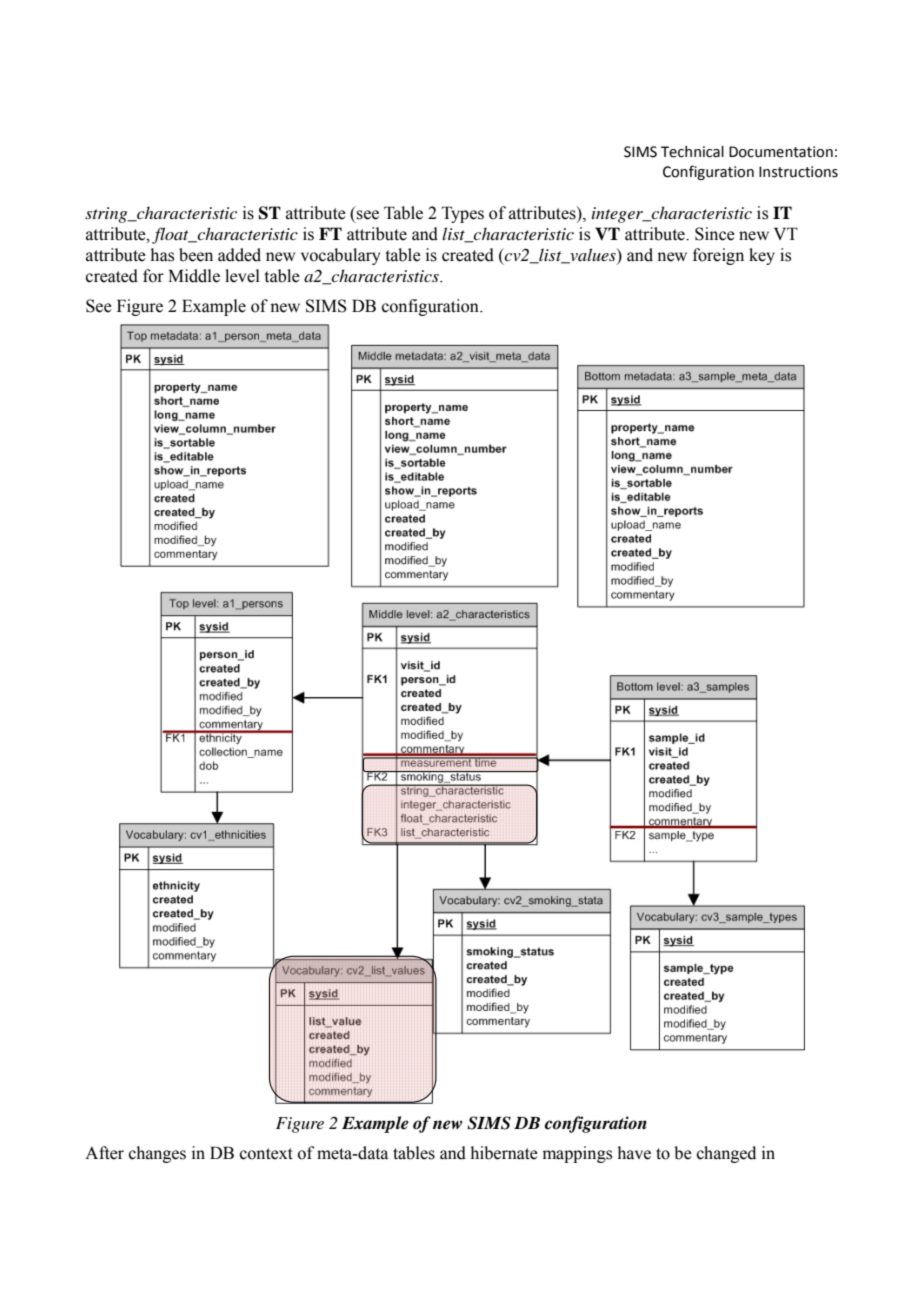  I want to click on Technical, so click(692, 152).
